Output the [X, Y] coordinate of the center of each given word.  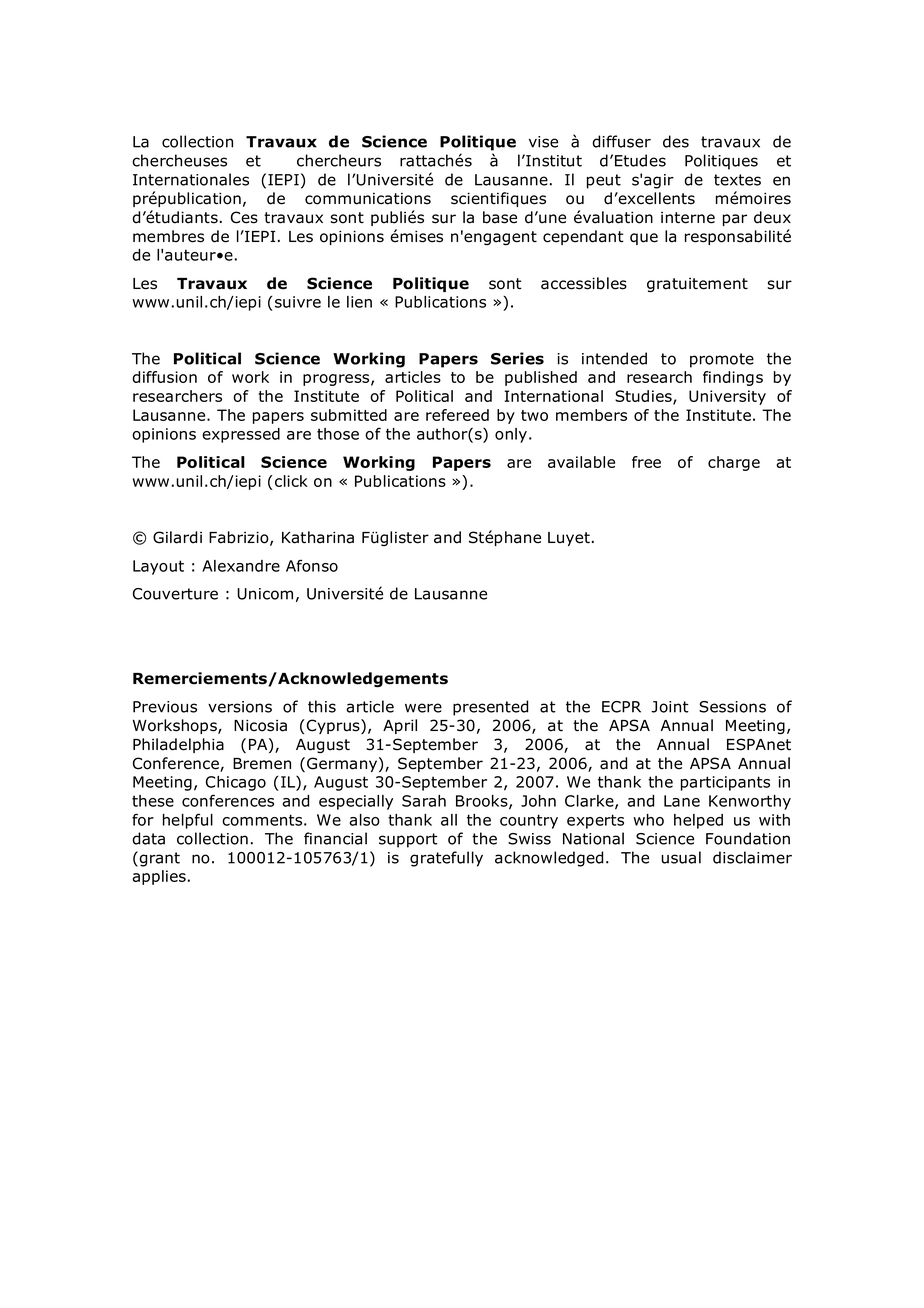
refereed [457, 415]
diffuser [621, 141]
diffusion [164, 377]
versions [240, 707]
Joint [670, 707]
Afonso [312, 565]
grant [160, 859]
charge [734, 463]
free [646, 462]
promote [722, 360]
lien [359, 302]
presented [490, 708]
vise [543, 142]
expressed [241, 435]
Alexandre [241, 566]
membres [168, 236]
